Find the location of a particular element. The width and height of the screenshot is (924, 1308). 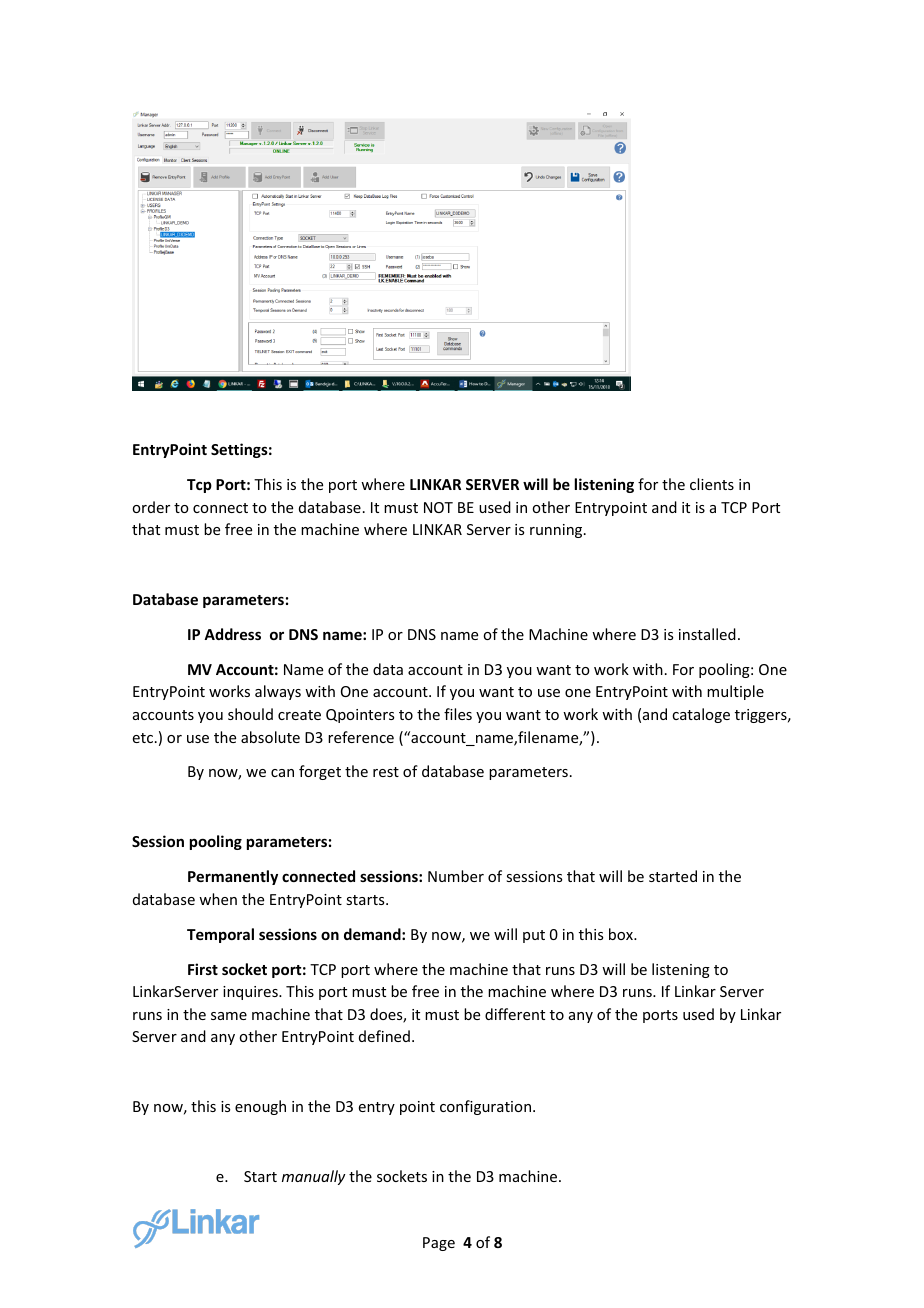

enough is located at coordinates (260, 1107).
